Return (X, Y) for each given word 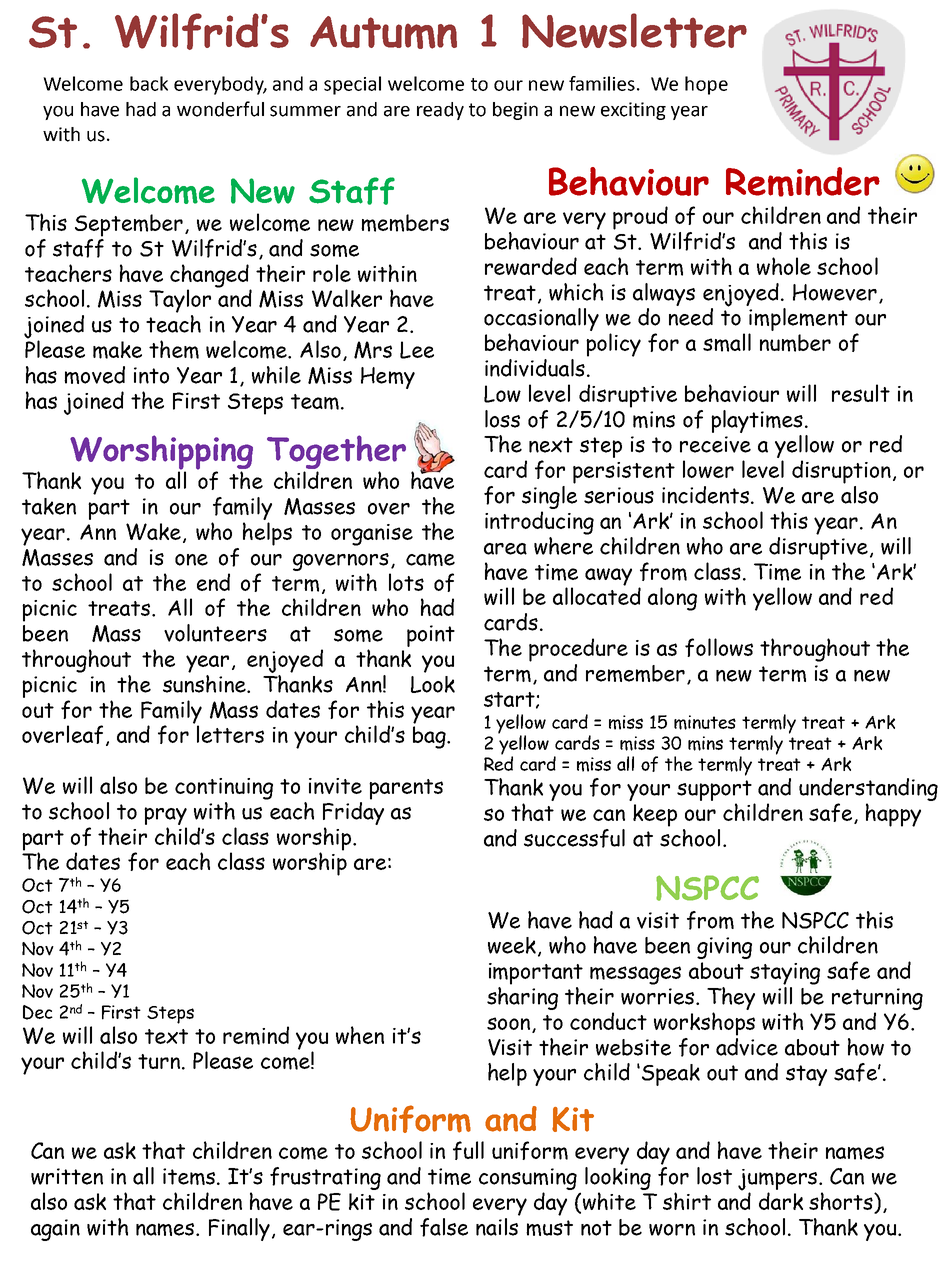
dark (781, 1201)
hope (706, 85)
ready (440, 111)
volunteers (215, 633)
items (190, 1176)
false (444, 1227)
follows (719, 647)
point (431, 636)
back (149, 83)
